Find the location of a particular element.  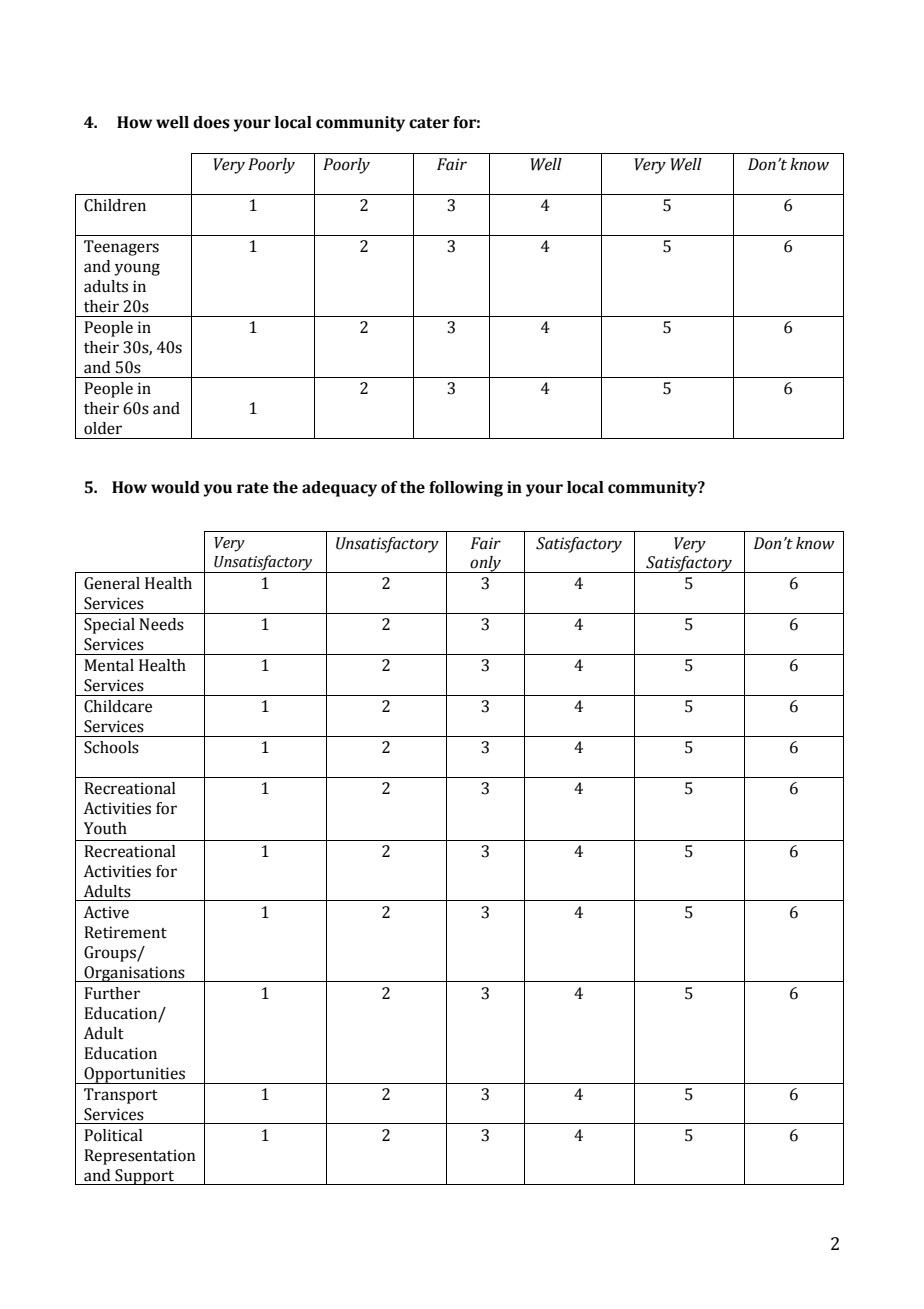

Representation is located at coordinates (140, 1157).
